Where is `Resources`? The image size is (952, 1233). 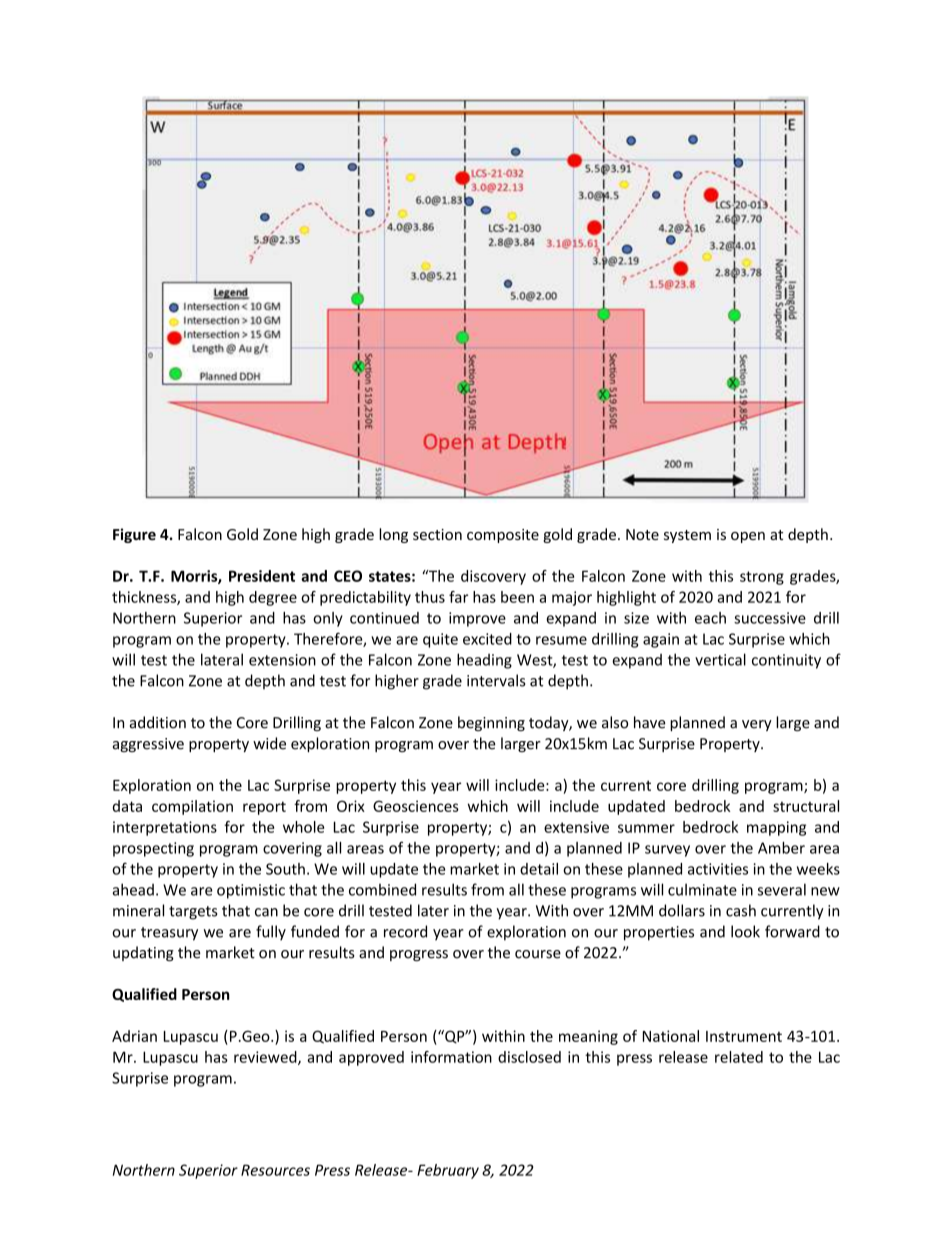
Resources is located at coordinates (275, 1170).
